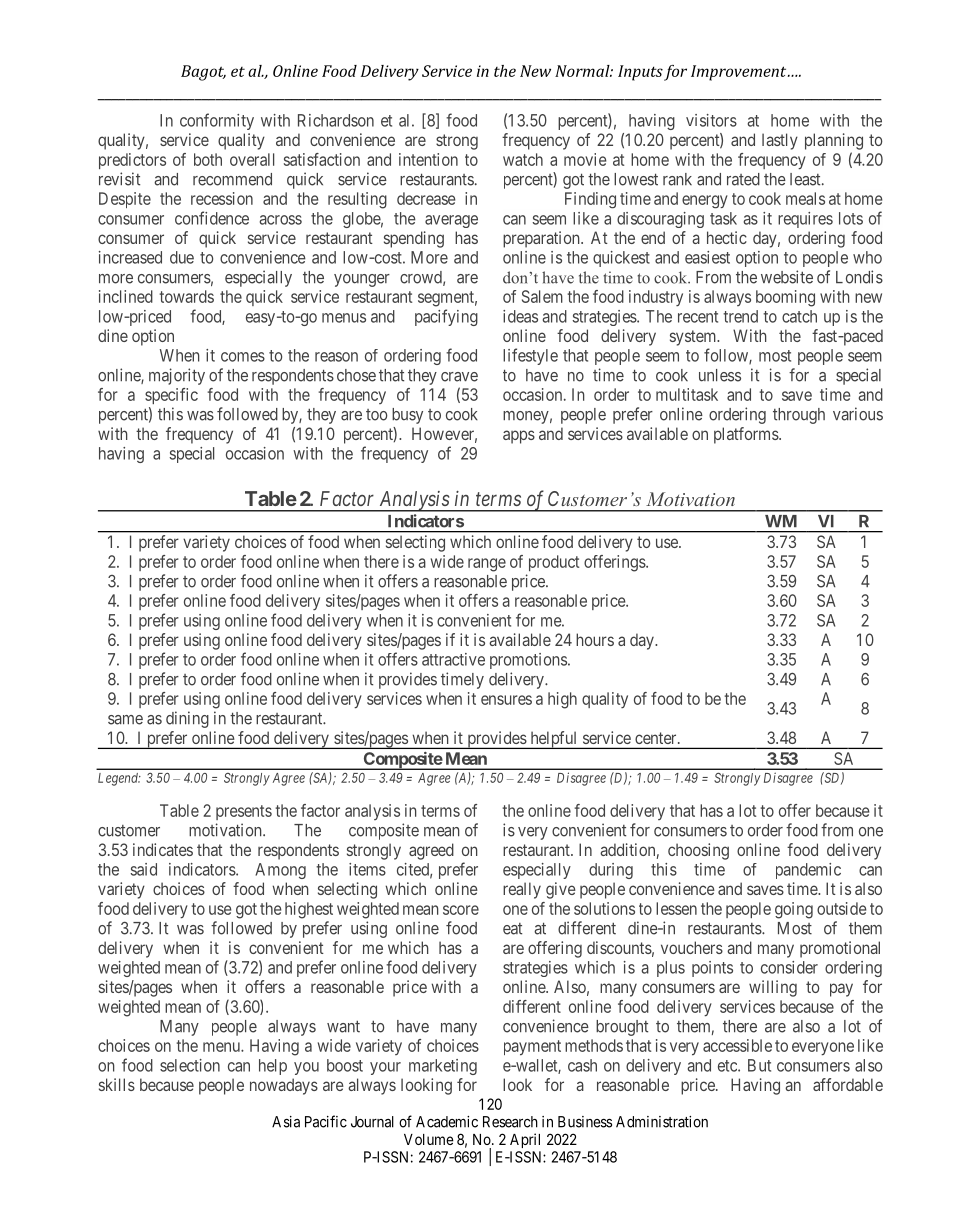 This document has height=1226, width=980. I want to click on watch, so click(523, 159).
